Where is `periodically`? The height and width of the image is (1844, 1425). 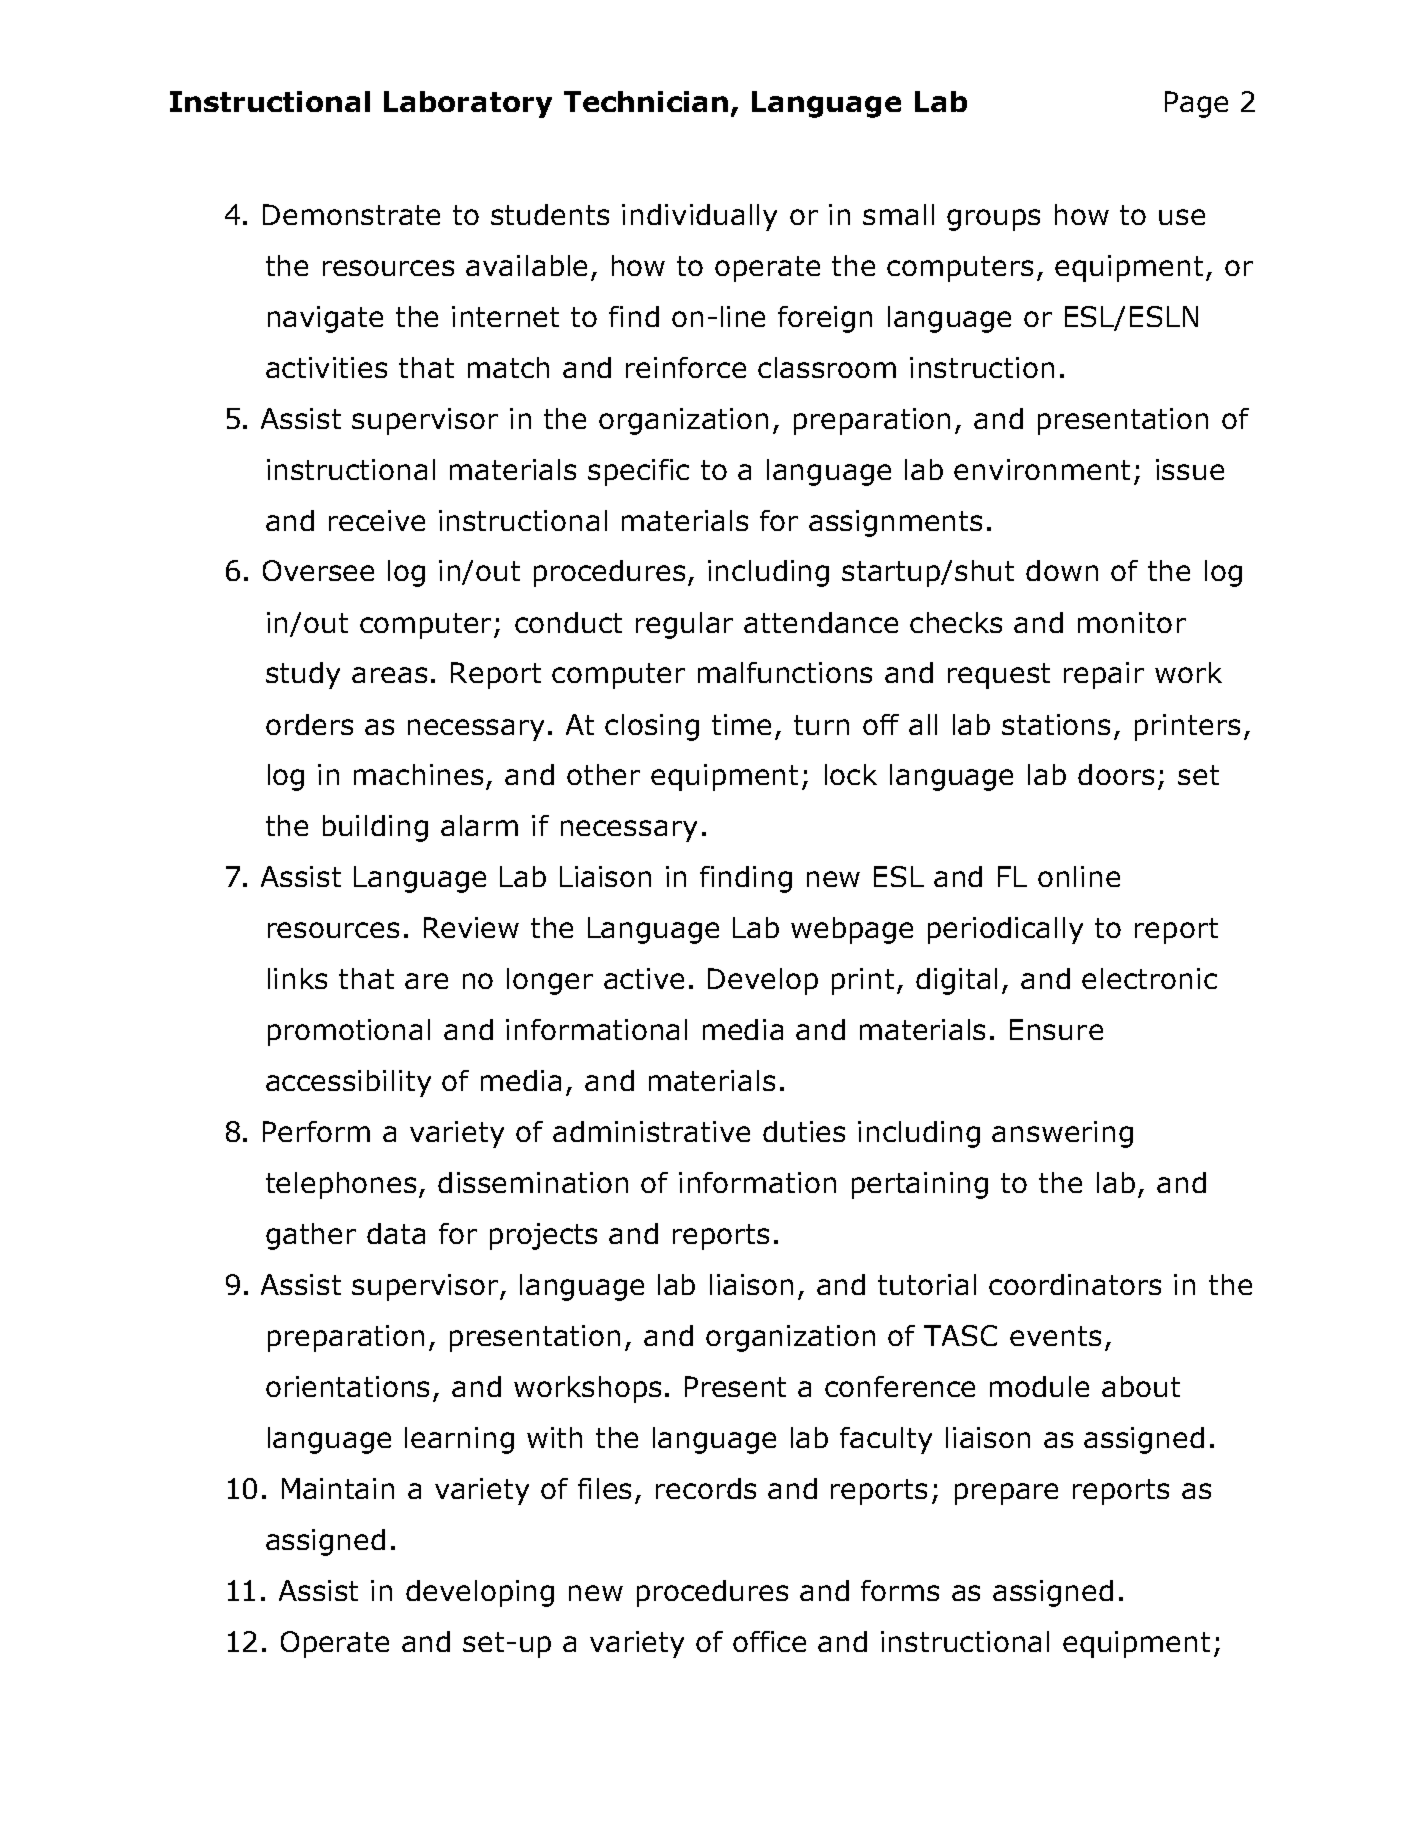
periodically is located at coordinates (1005, 930).
